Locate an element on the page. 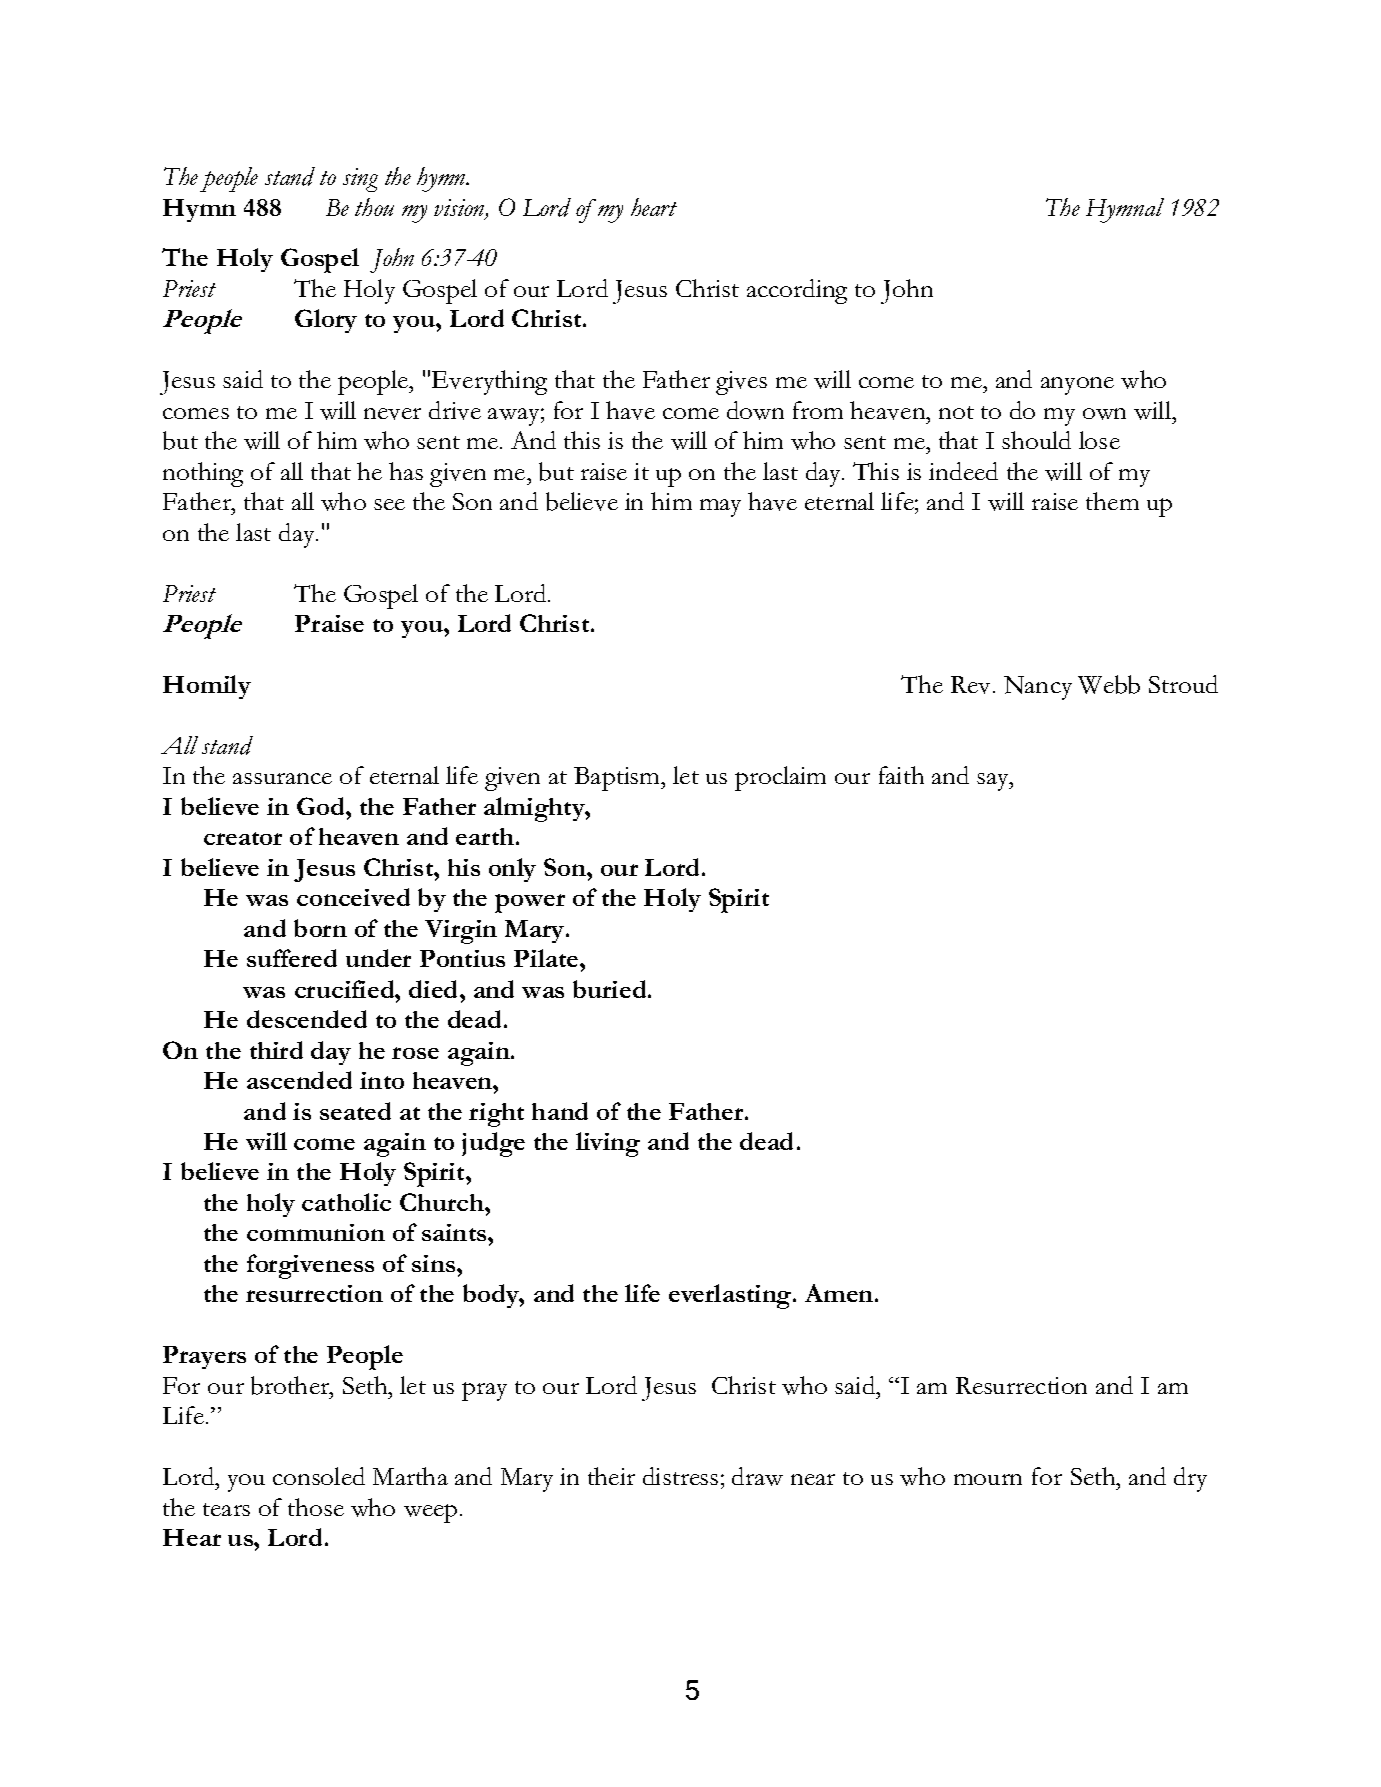 The image size is (1381, 1787). see is located at coordinates (389, 504).
